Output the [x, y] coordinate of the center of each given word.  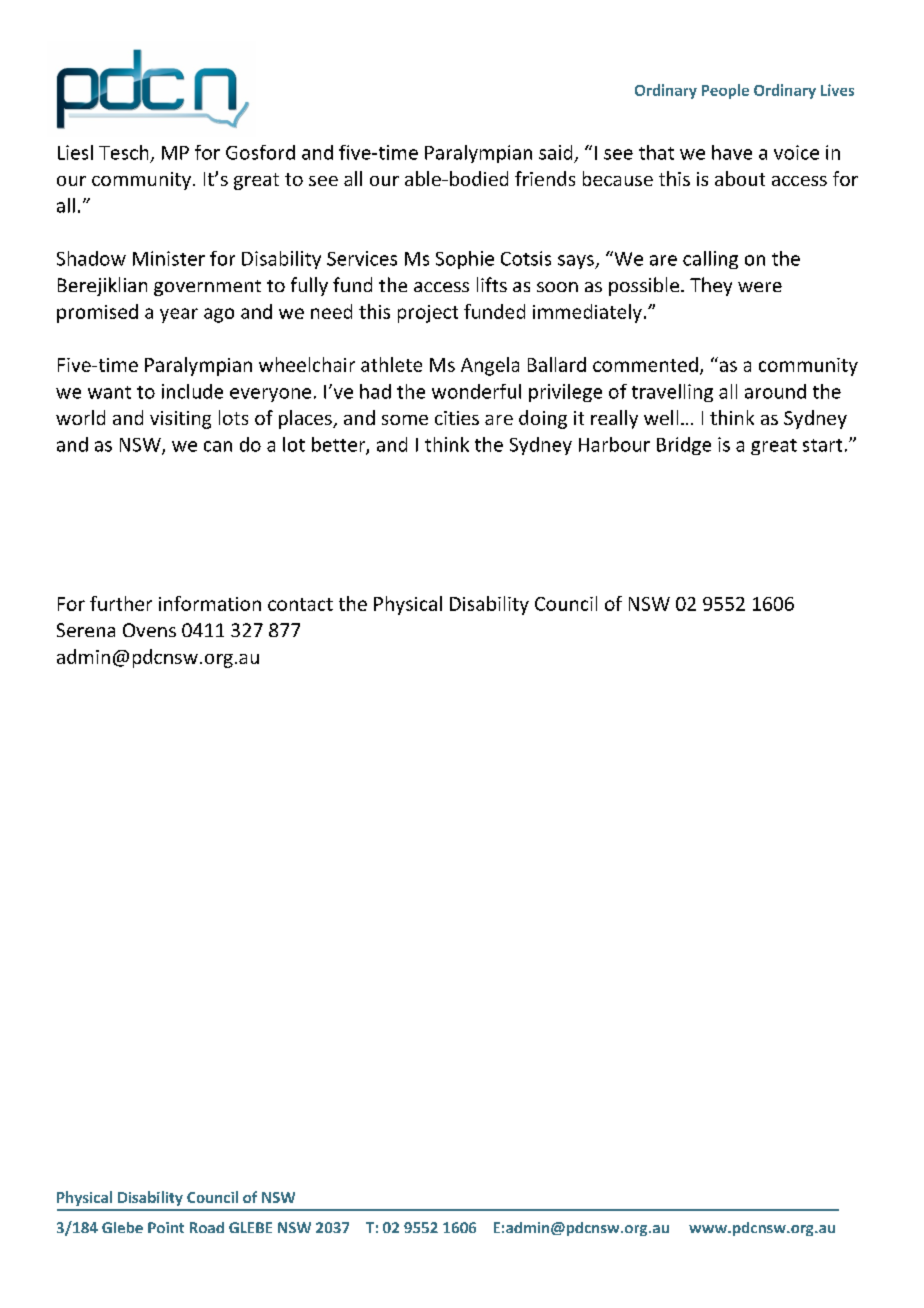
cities [457, 418]
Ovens [149, 630]
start [822, 445]
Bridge [684, 446]
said [555, 152]
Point [166, 1227]
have [732, 152]
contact [300, 604]
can [218, 446]
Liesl [75, 152]
